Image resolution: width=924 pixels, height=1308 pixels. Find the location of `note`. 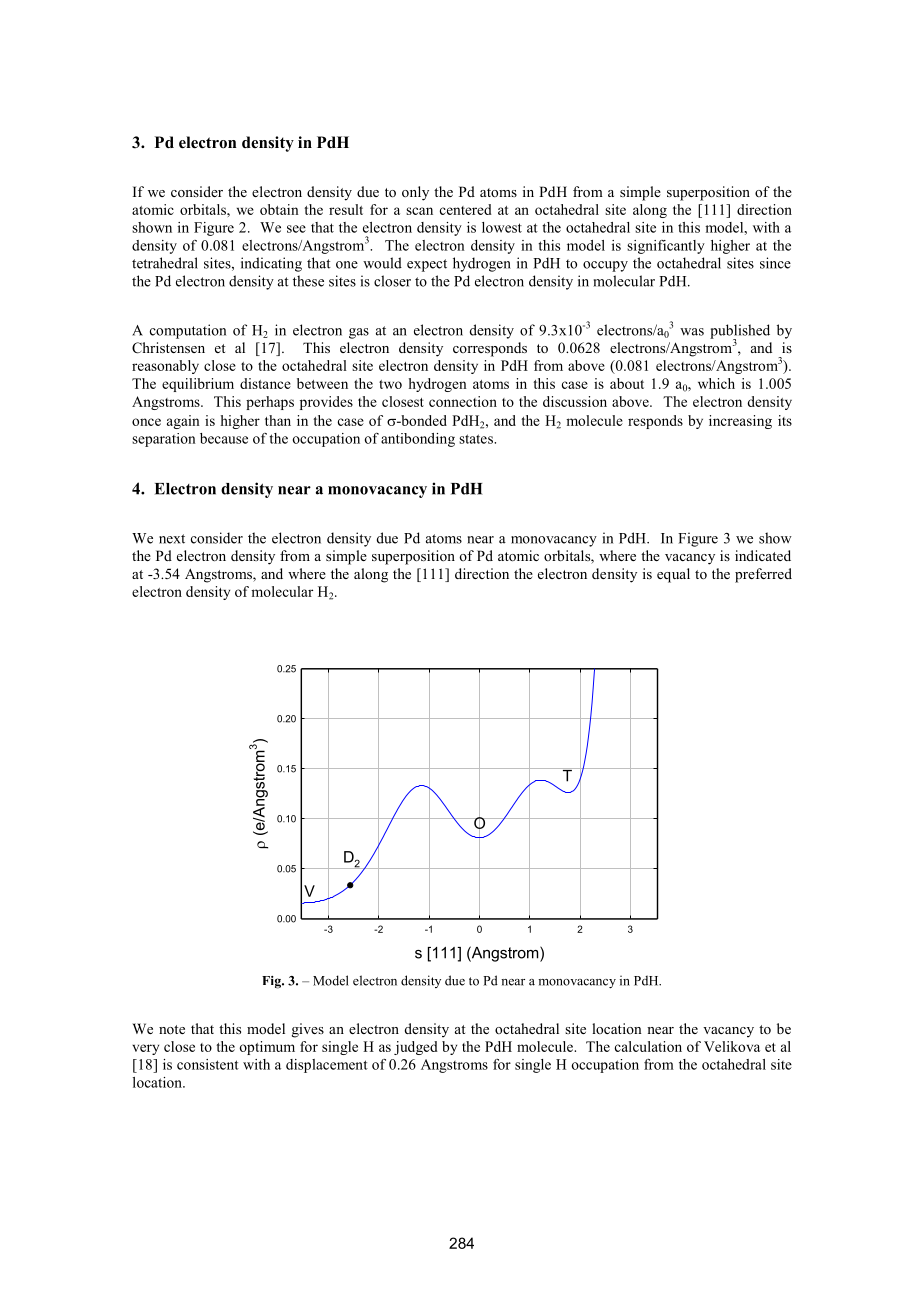

note is located at coordinates (172, 1029).
